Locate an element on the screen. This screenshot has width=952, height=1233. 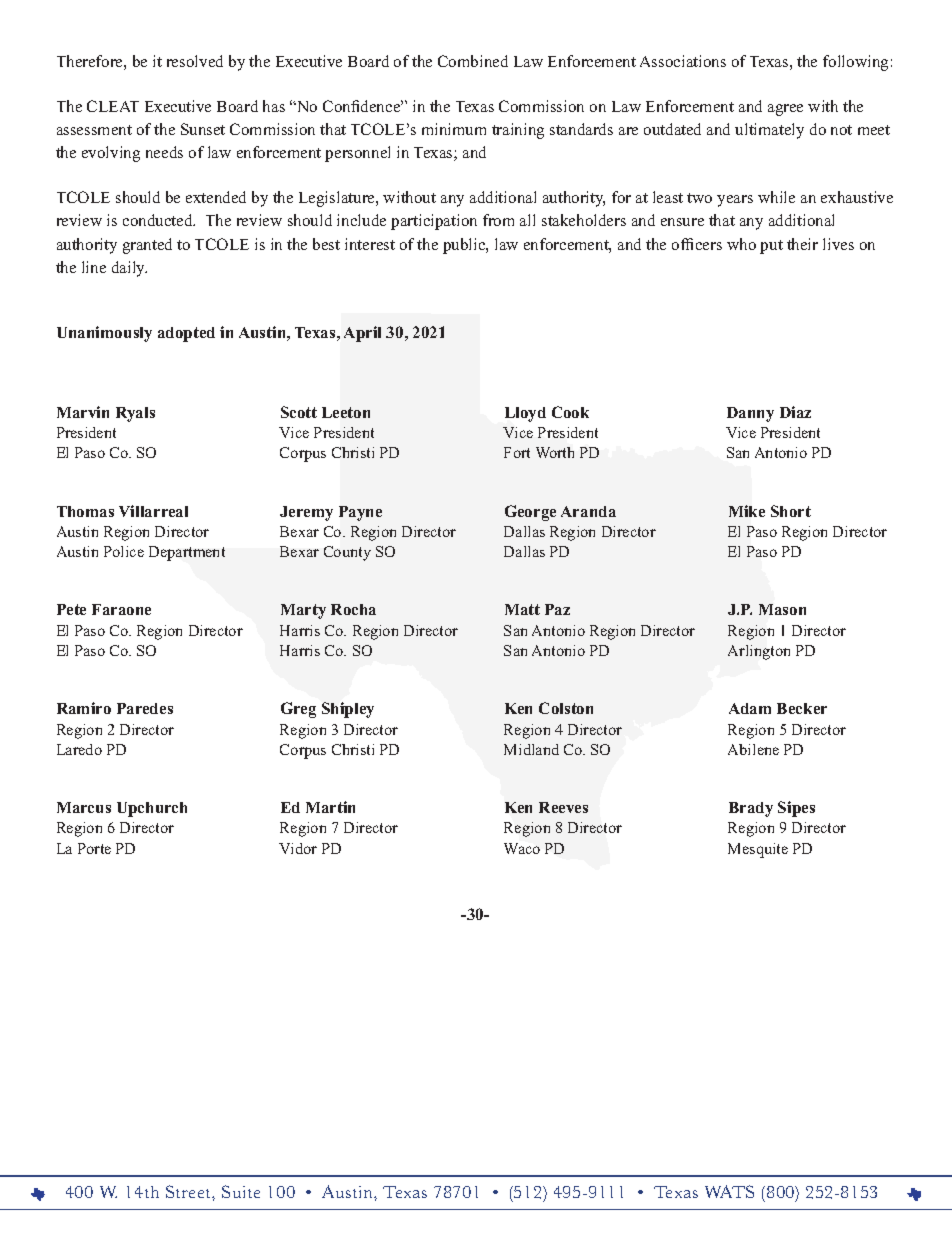
Marvin is located at coordinates (83, 412).
